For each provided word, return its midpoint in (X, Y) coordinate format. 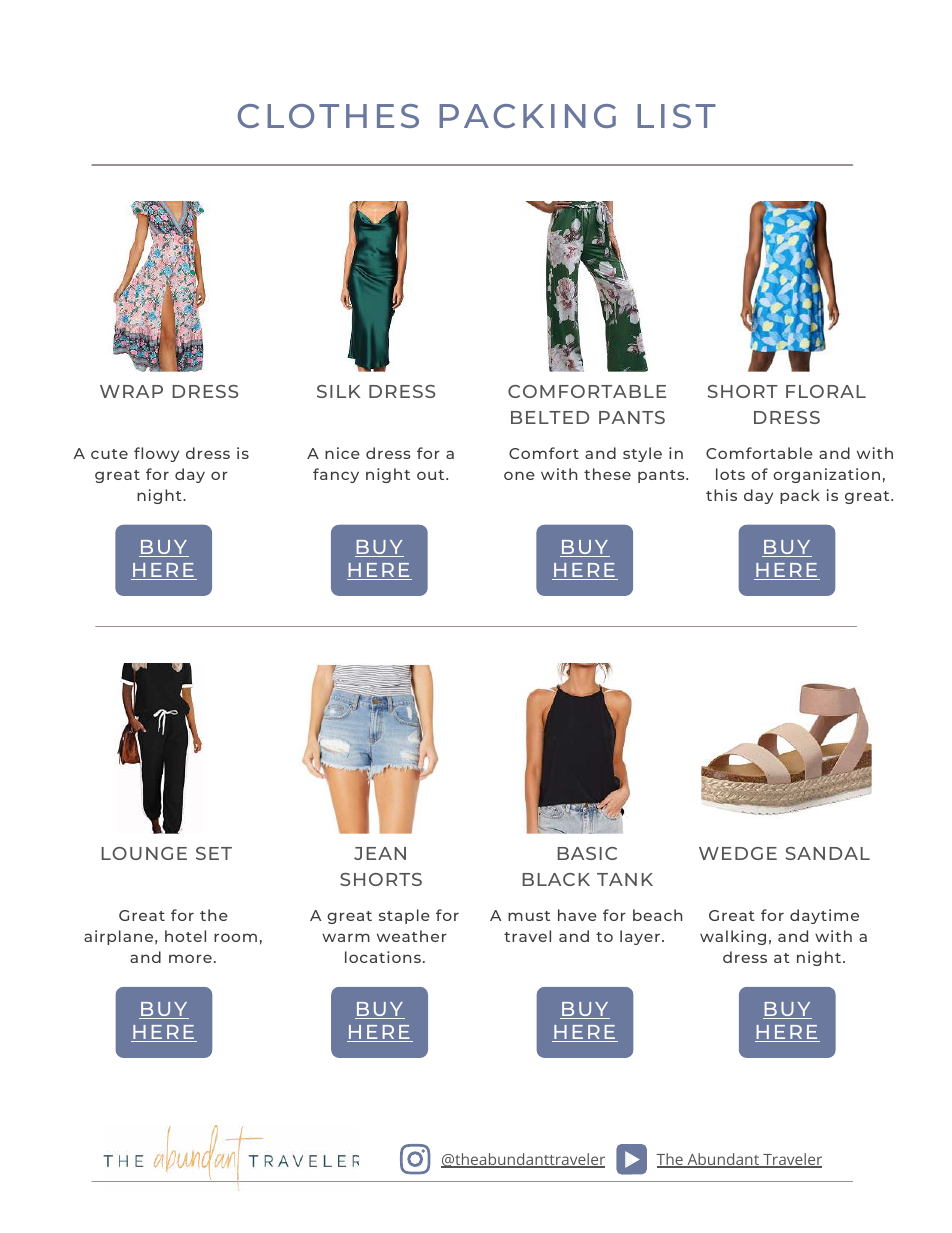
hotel (185, 936)
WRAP (131, 391)
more (190, 958)
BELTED (550, 417)
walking (733, 937)
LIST (676, 116)
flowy (156, 454)
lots (730, 474)
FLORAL (826, 391)
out (432, 475)
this (721, 495)
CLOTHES (328, 116)
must (529, 916)
